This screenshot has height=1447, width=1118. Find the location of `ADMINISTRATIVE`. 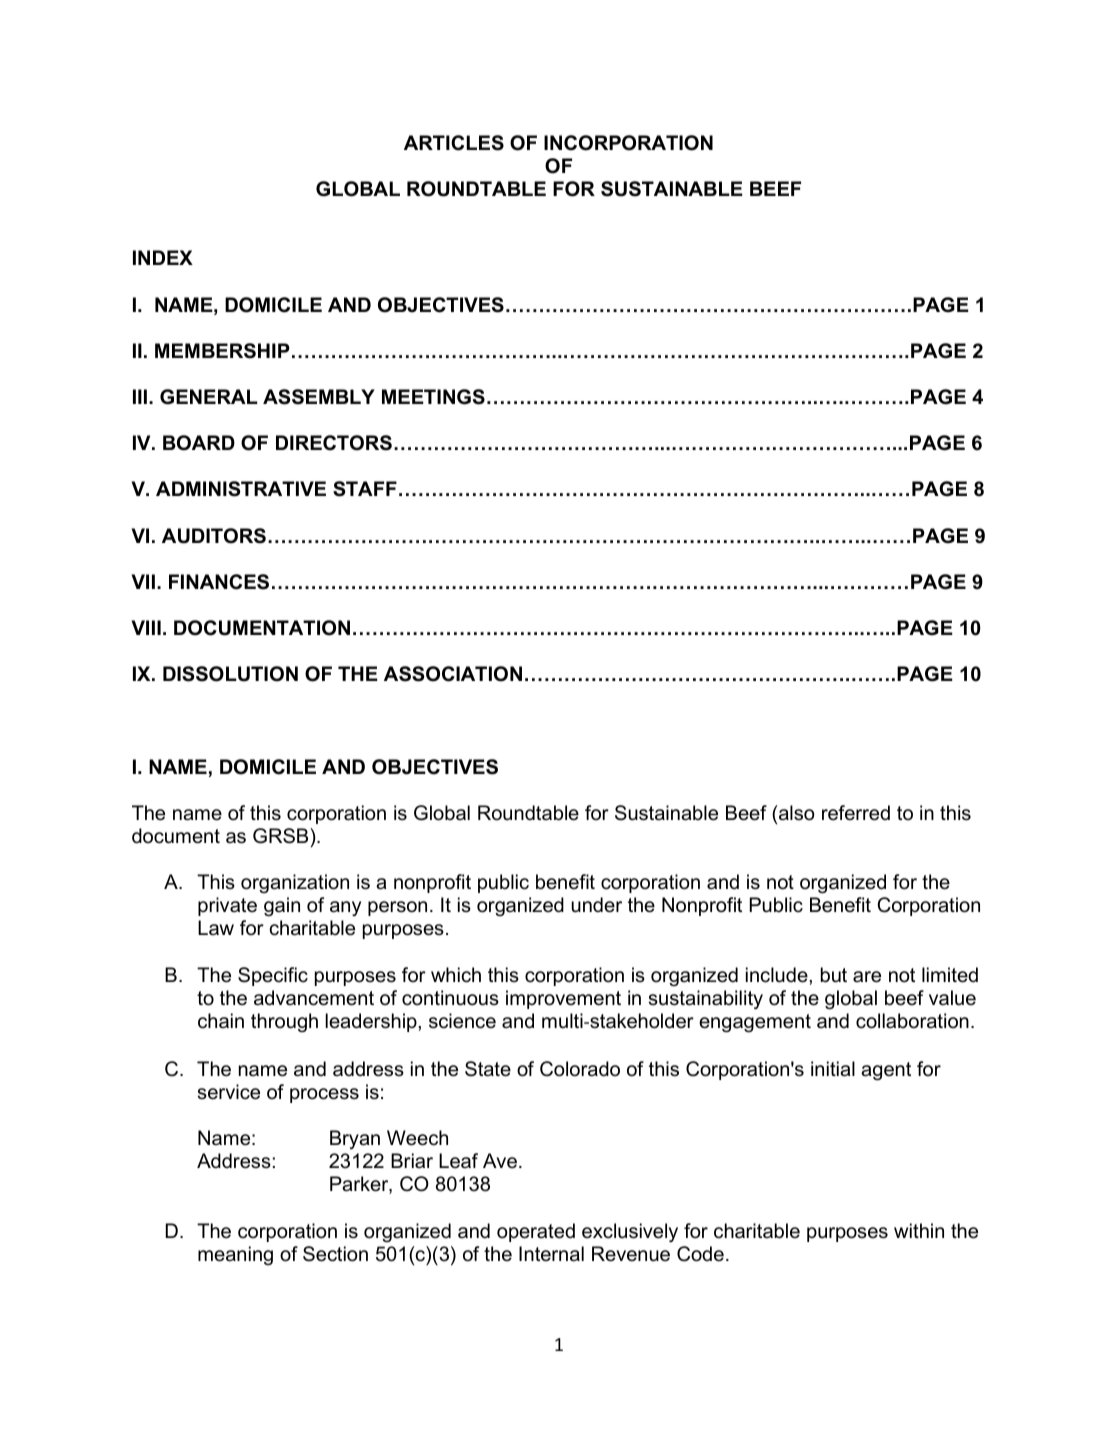

ADMINISTRATIVE is located at coordinates (241, 489).
